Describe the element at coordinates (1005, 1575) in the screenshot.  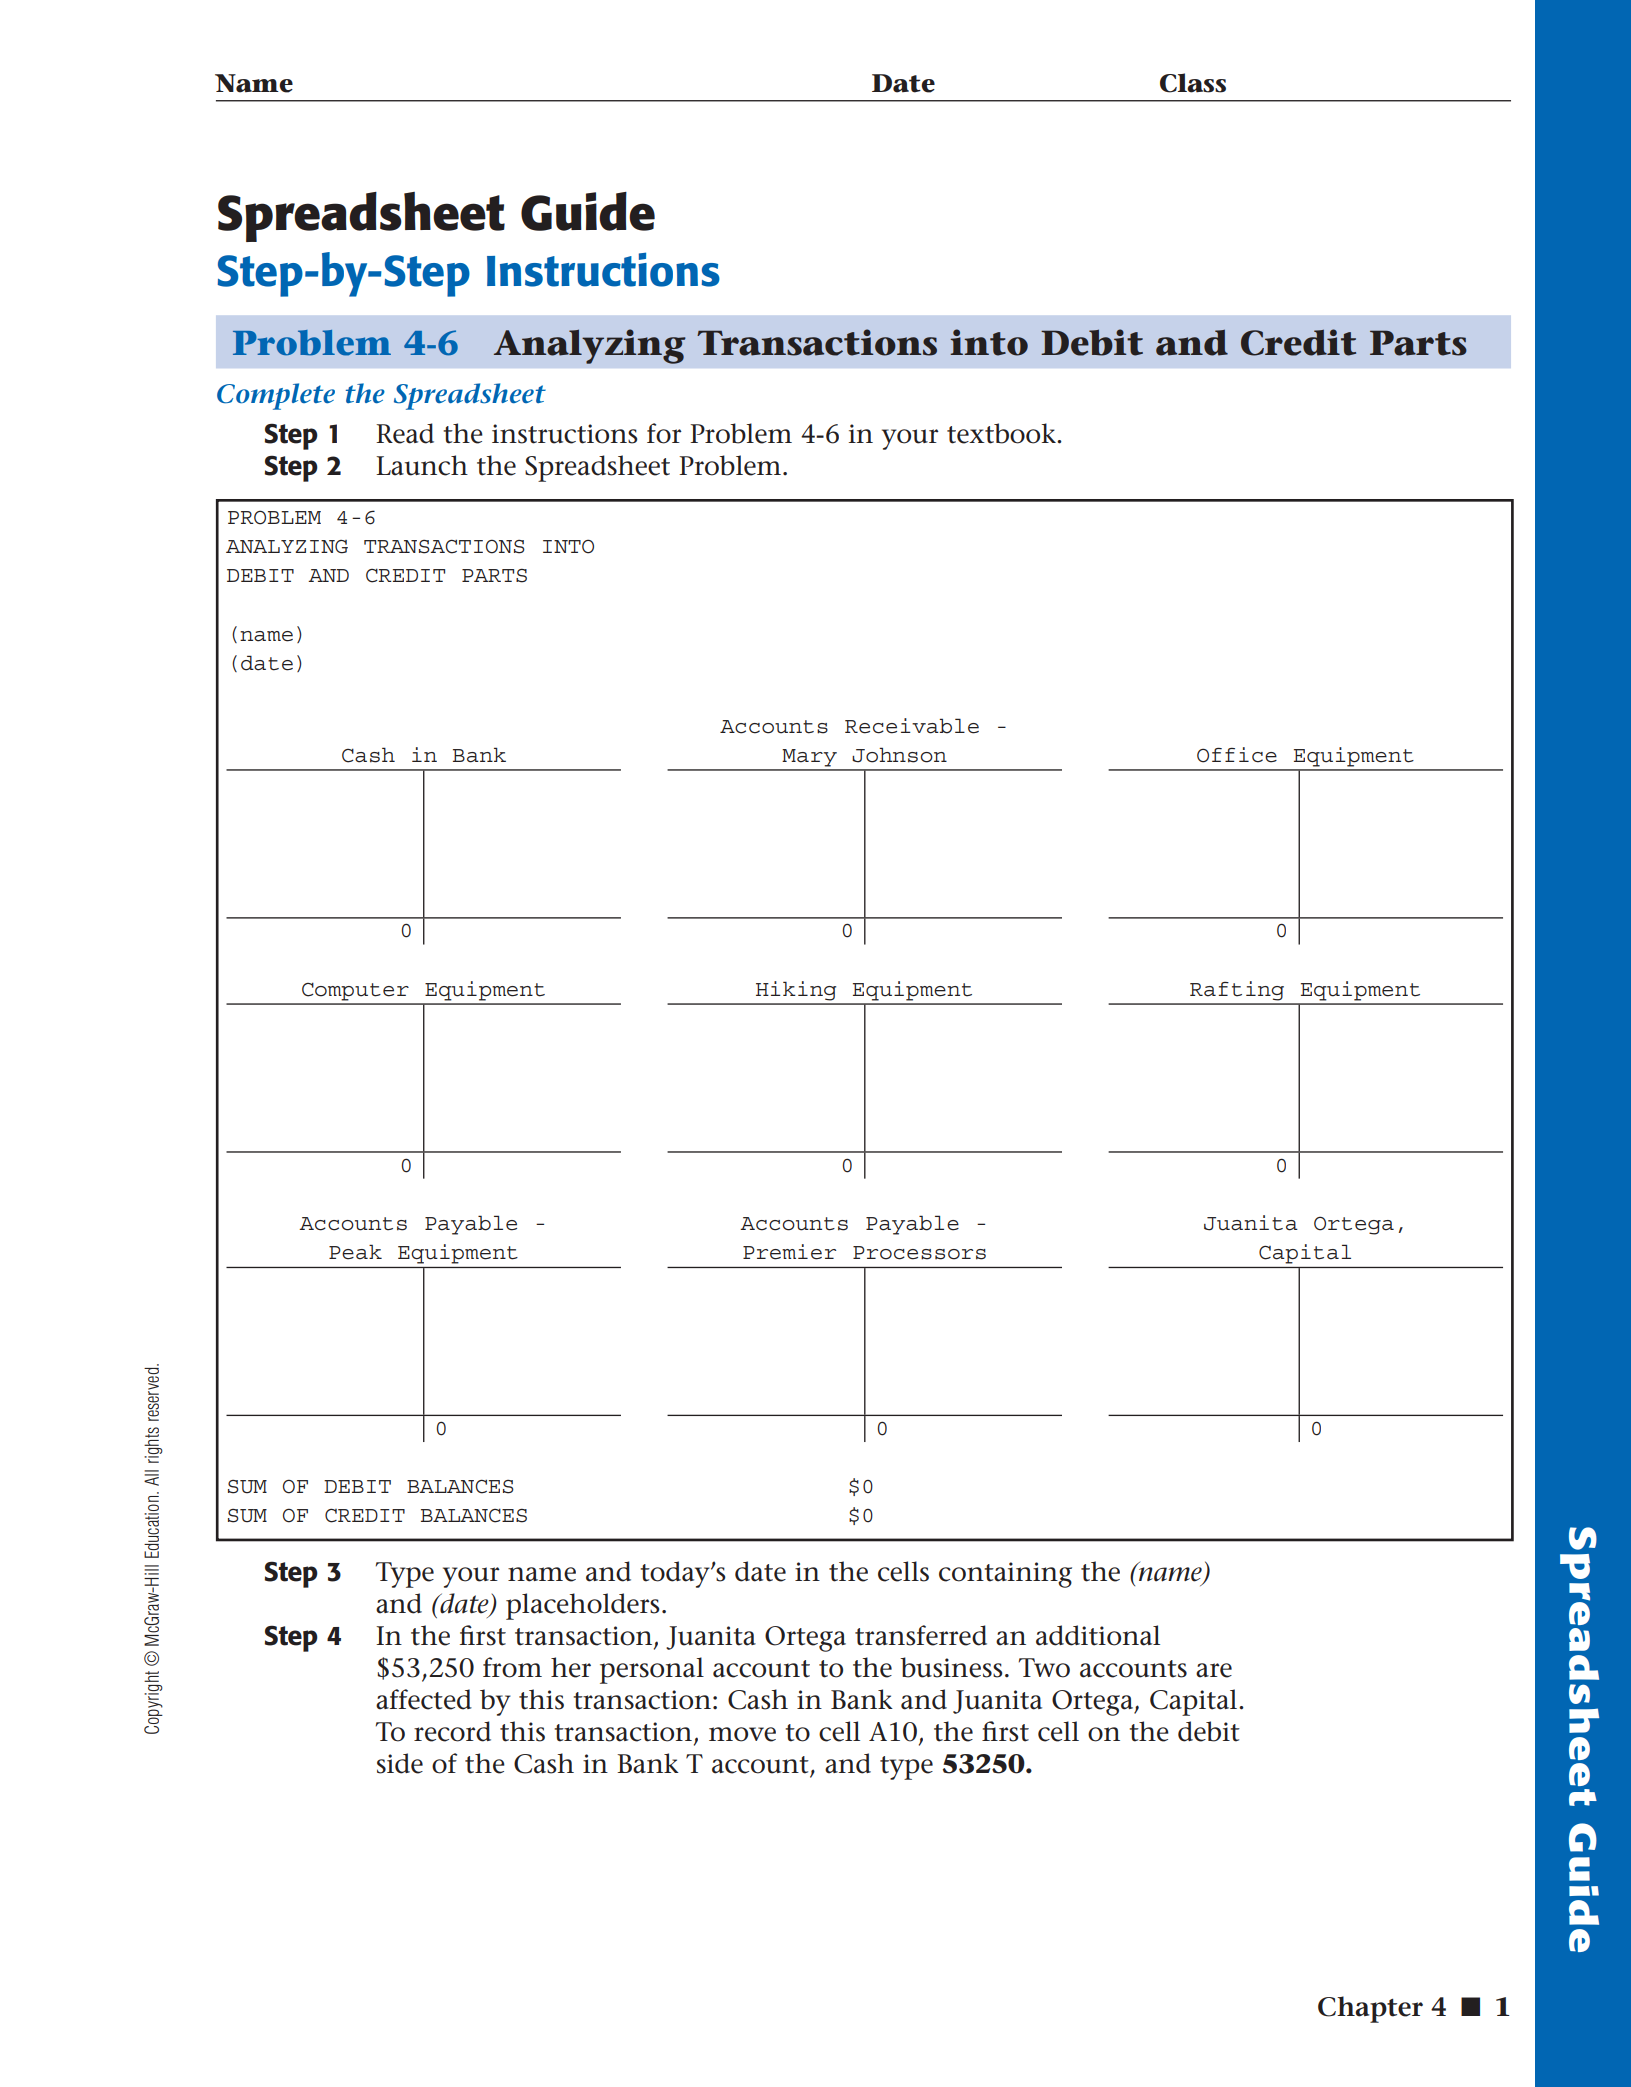
I see `containing` at that location.
